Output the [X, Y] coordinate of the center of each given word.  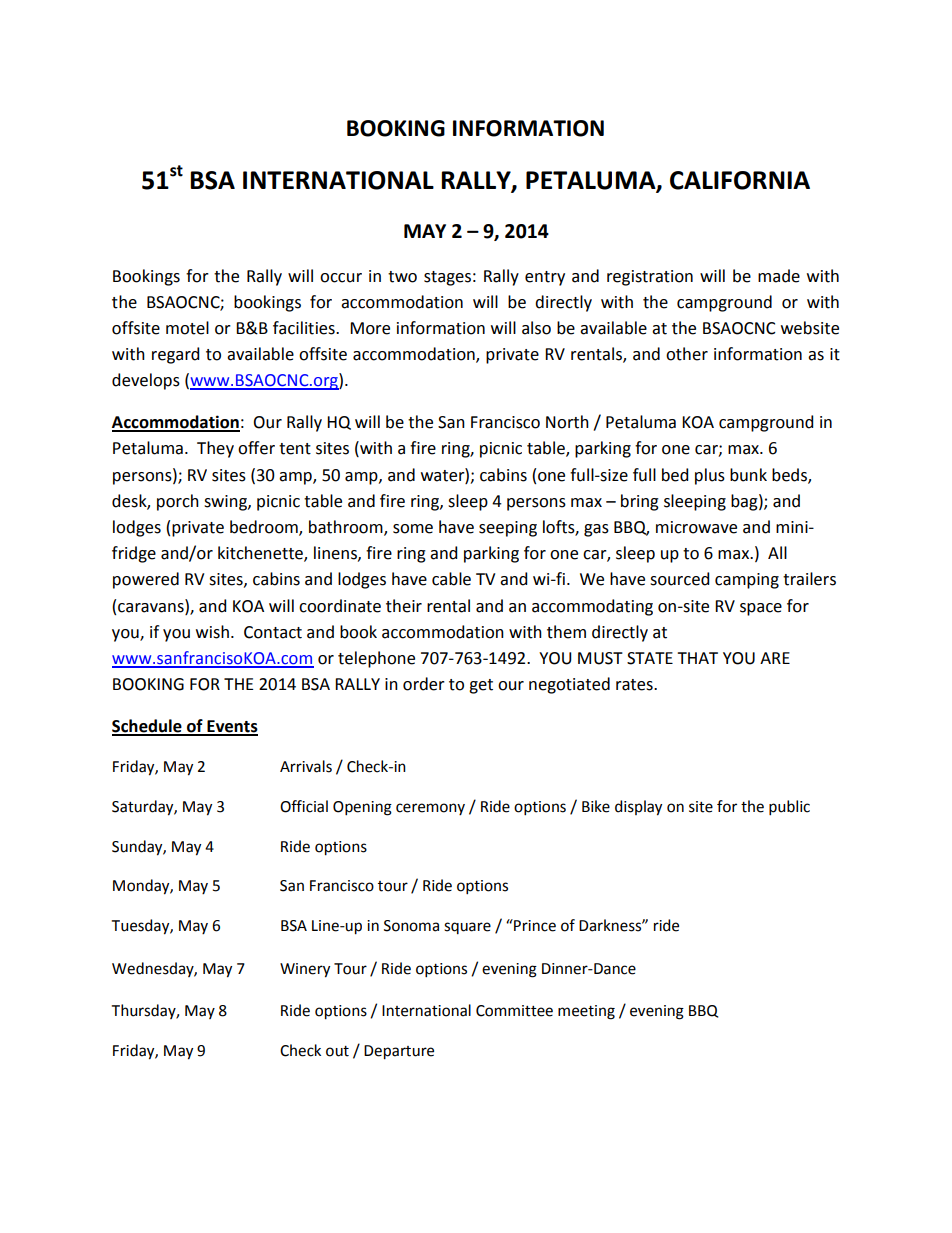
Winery [305, 970]
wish [212, 632]
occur [341, 278]
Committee [514, 1011]
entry [545, 278]
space [761, 609]
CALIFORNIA [740, 180]
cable [451, 579]
